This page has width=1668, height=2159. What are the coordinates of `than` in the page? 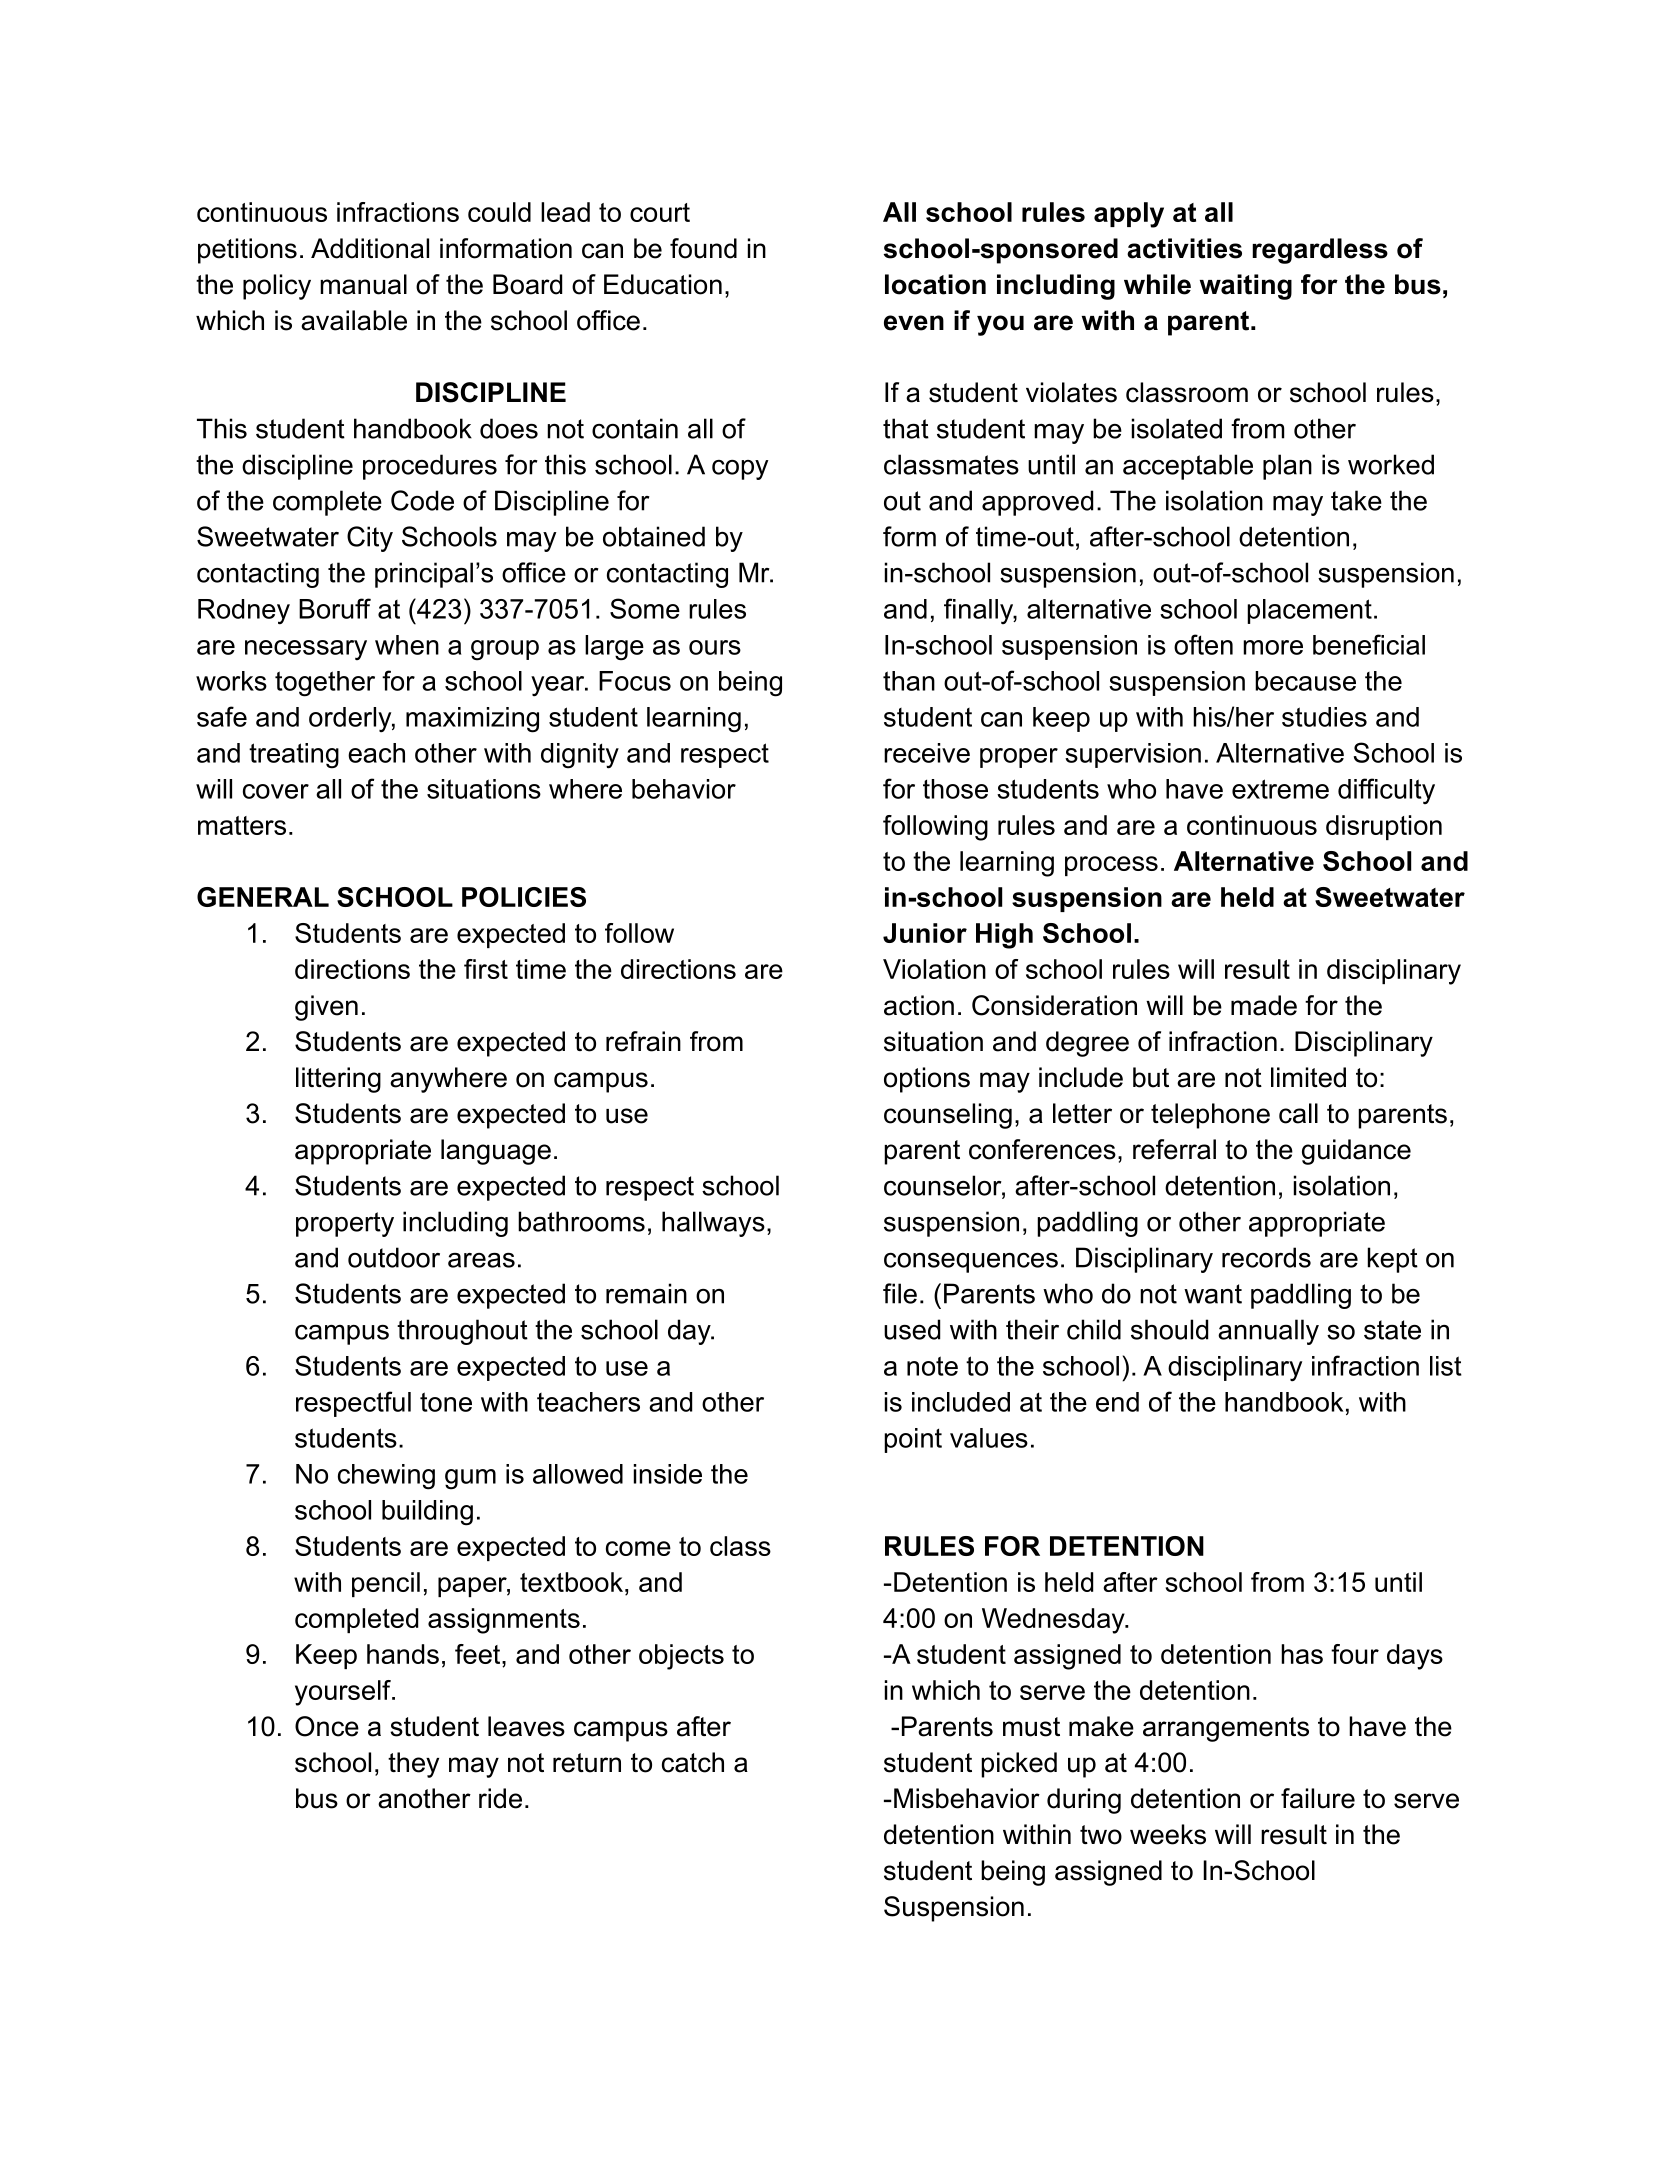 It's located at (909, 681).
